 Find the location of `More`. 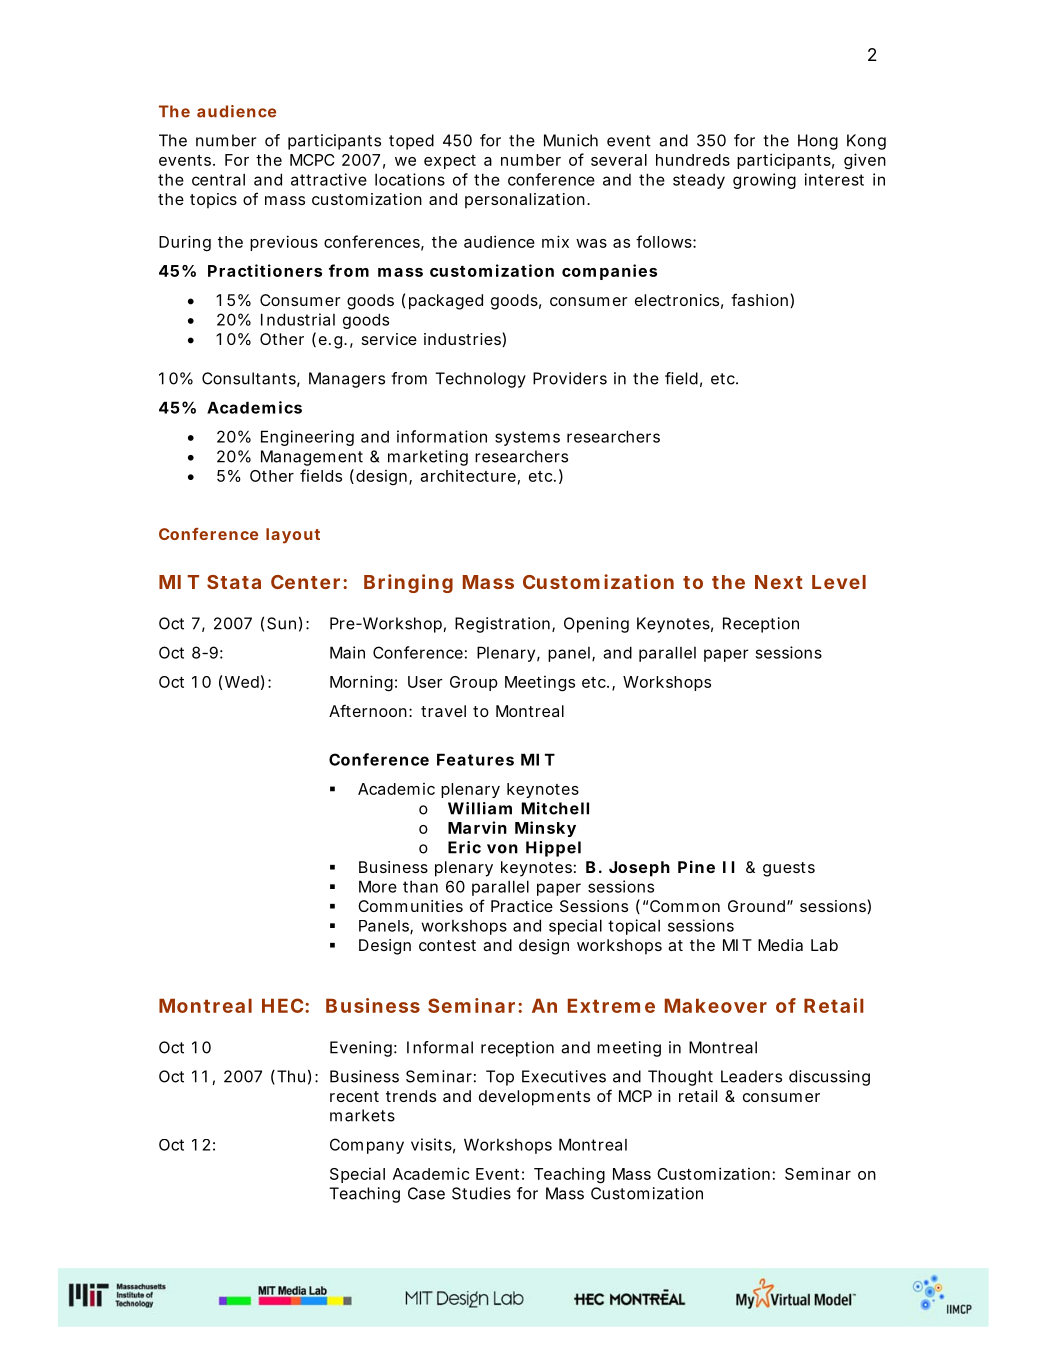

More is located at coordinates (378, 886).
